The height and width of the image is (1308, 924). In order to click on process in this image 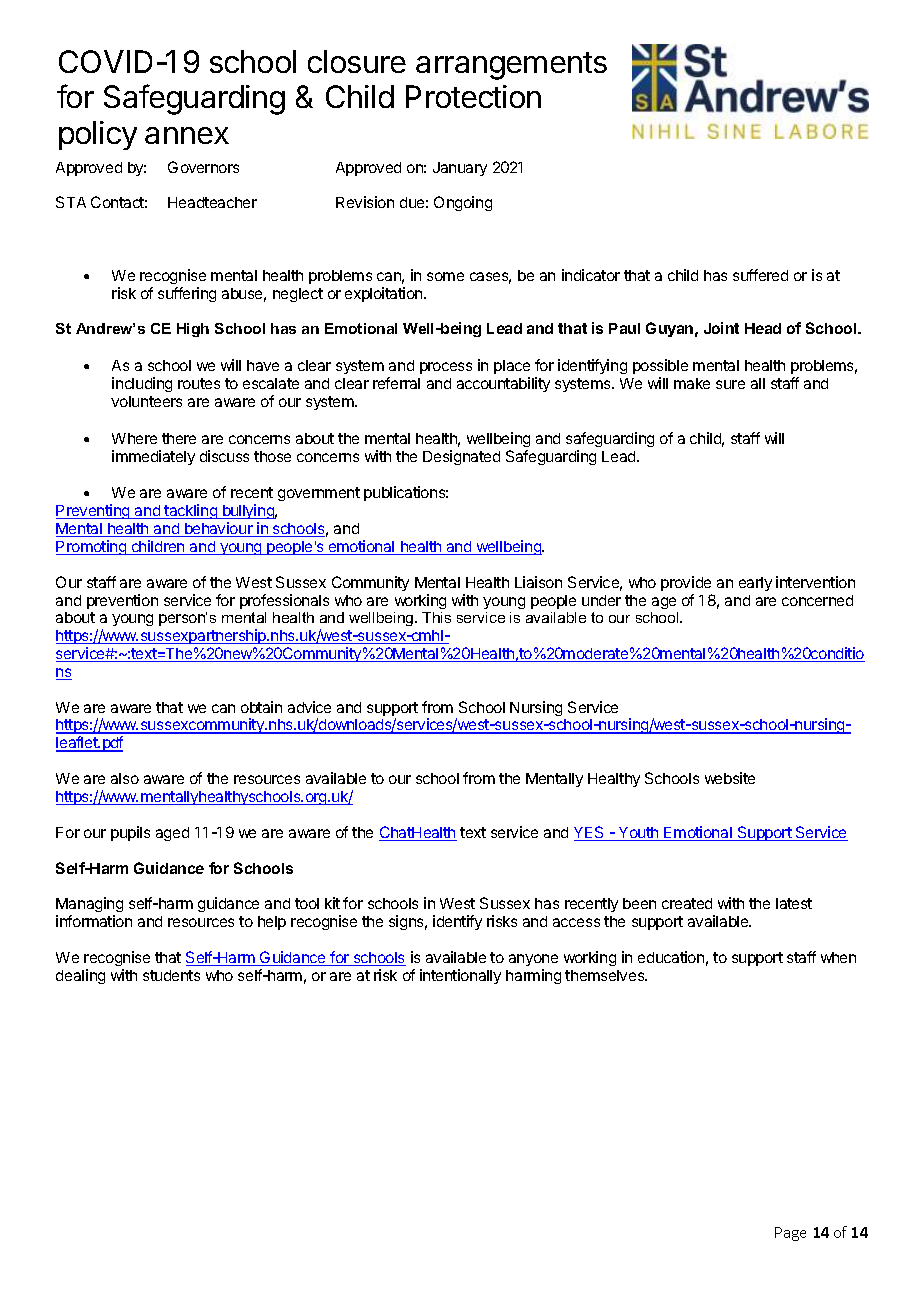, I will do `click(446, 368)`.
